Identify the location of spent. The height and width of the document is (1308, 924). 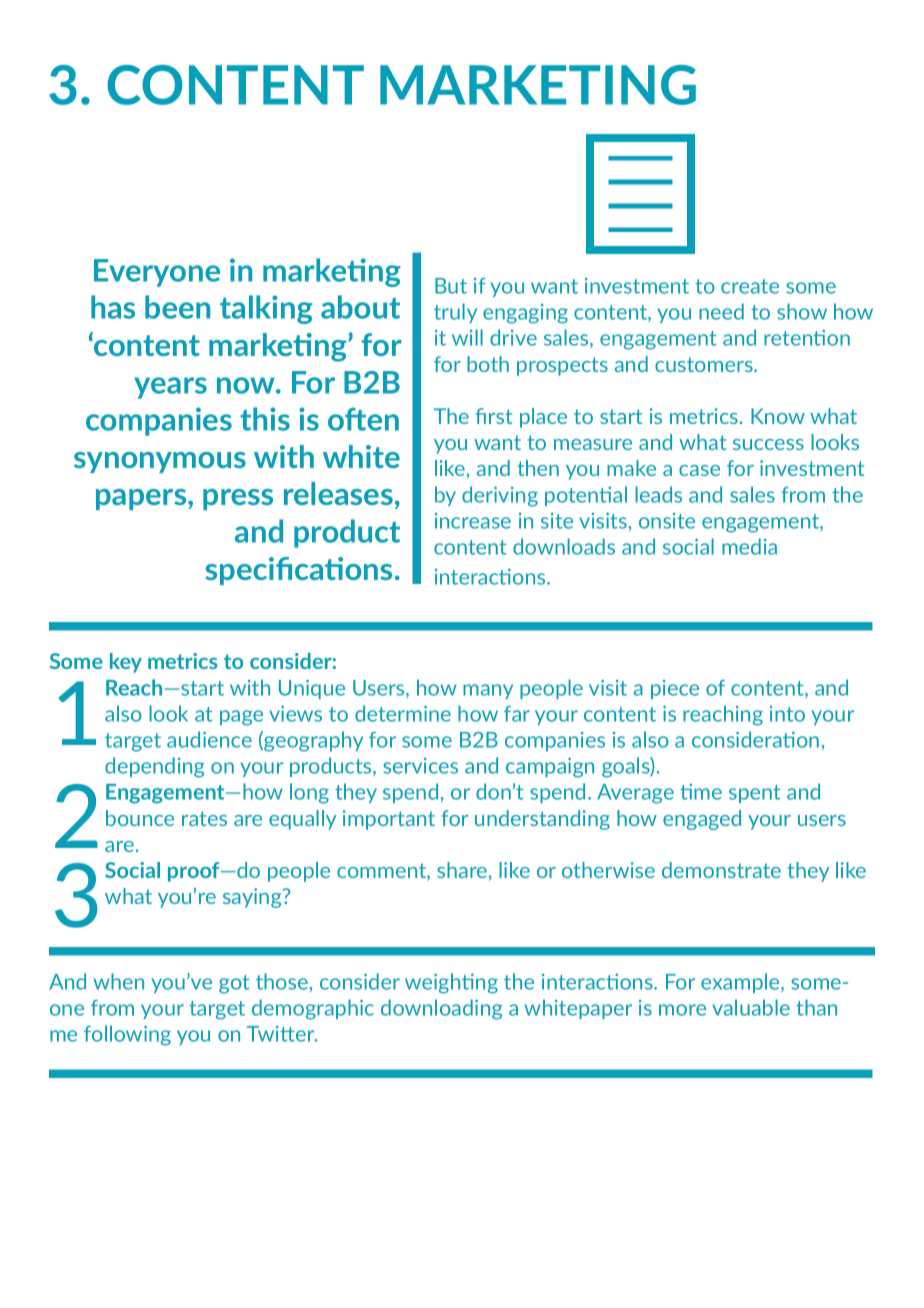
(755, 794).
